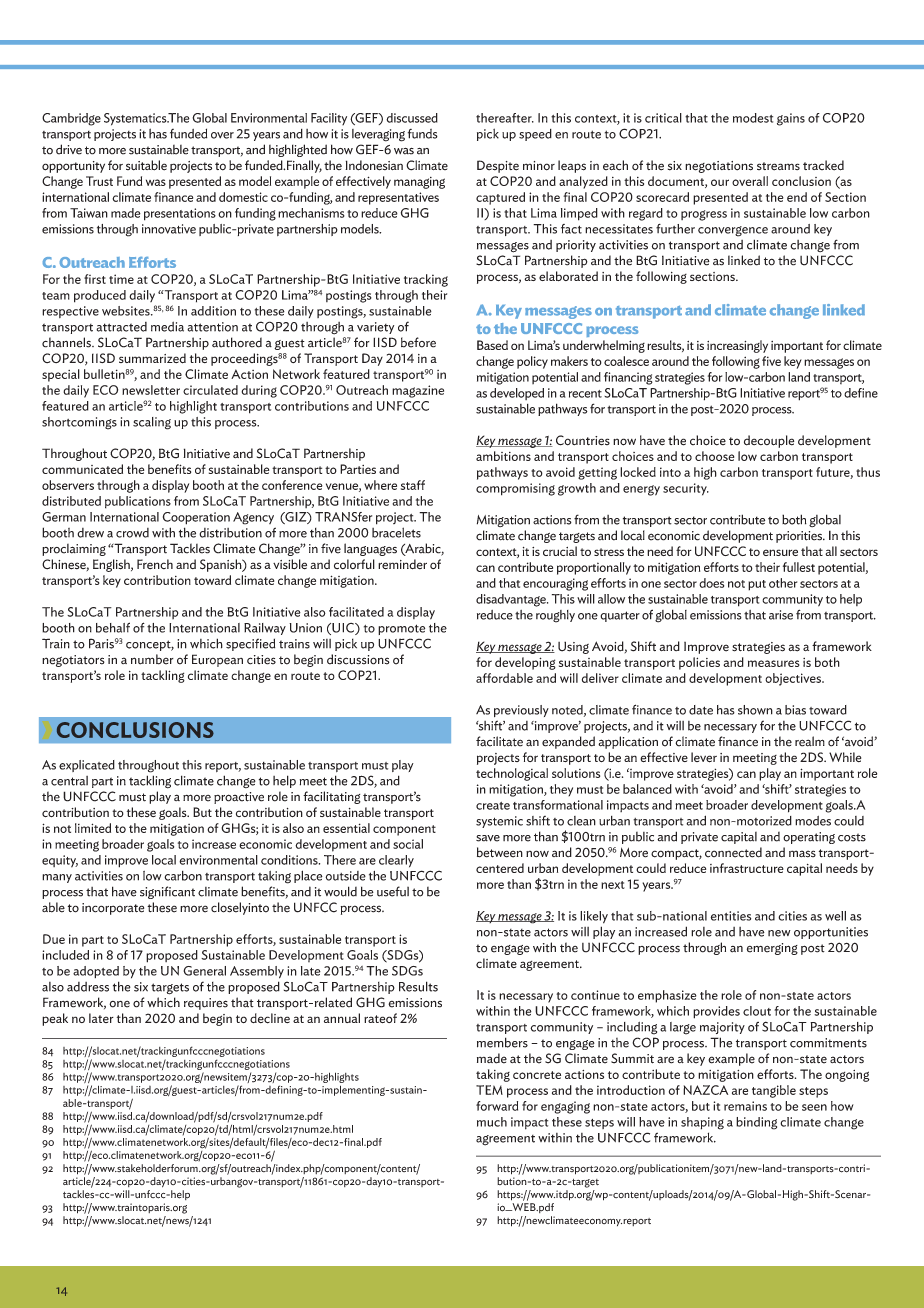  Describe the element at coordinates (55, 1019) in the image. I see `peak` at that location.
